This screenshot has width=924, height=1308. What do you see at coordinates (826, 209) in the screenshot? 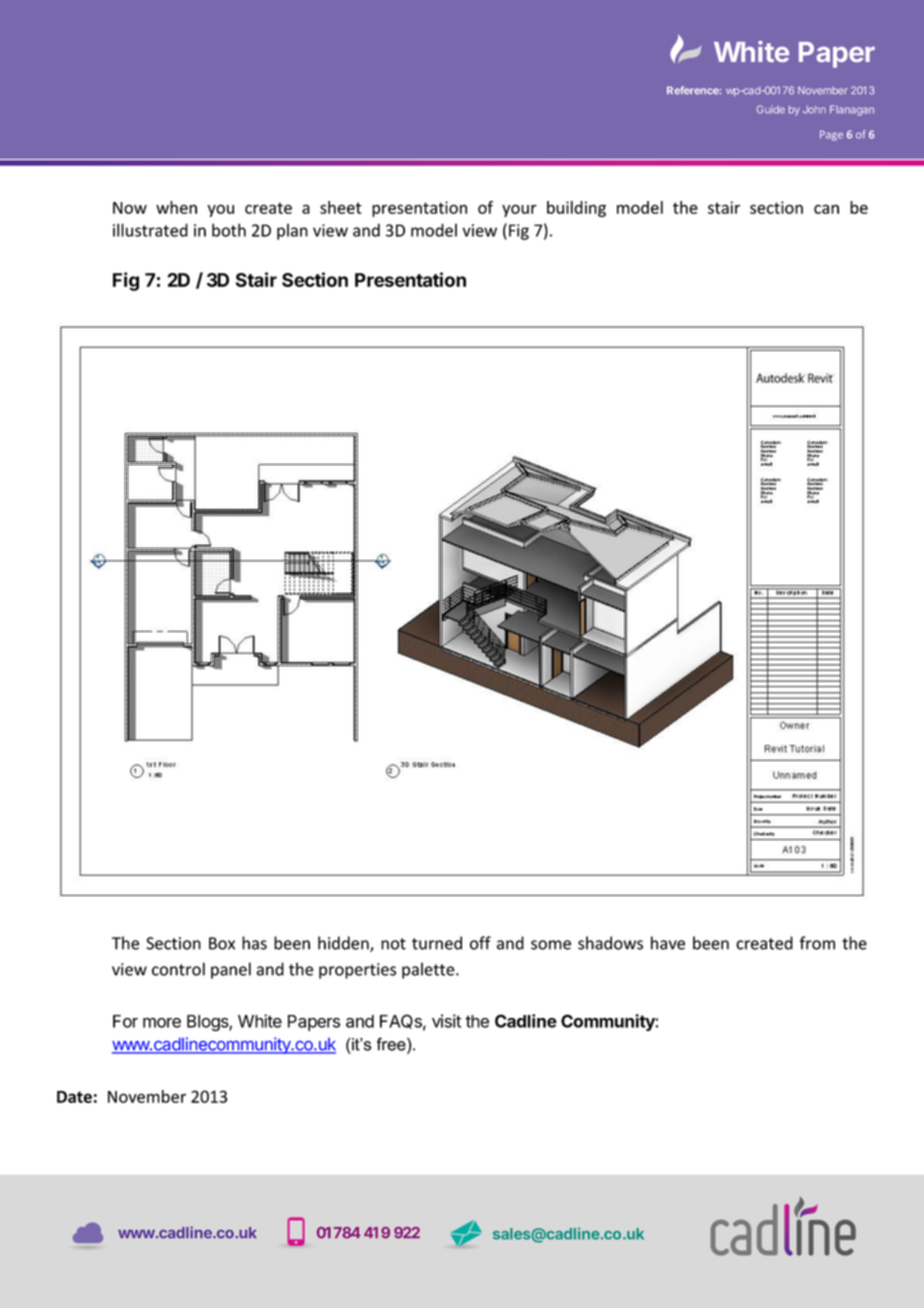
I see `can` at bounding box center [826, 209].
